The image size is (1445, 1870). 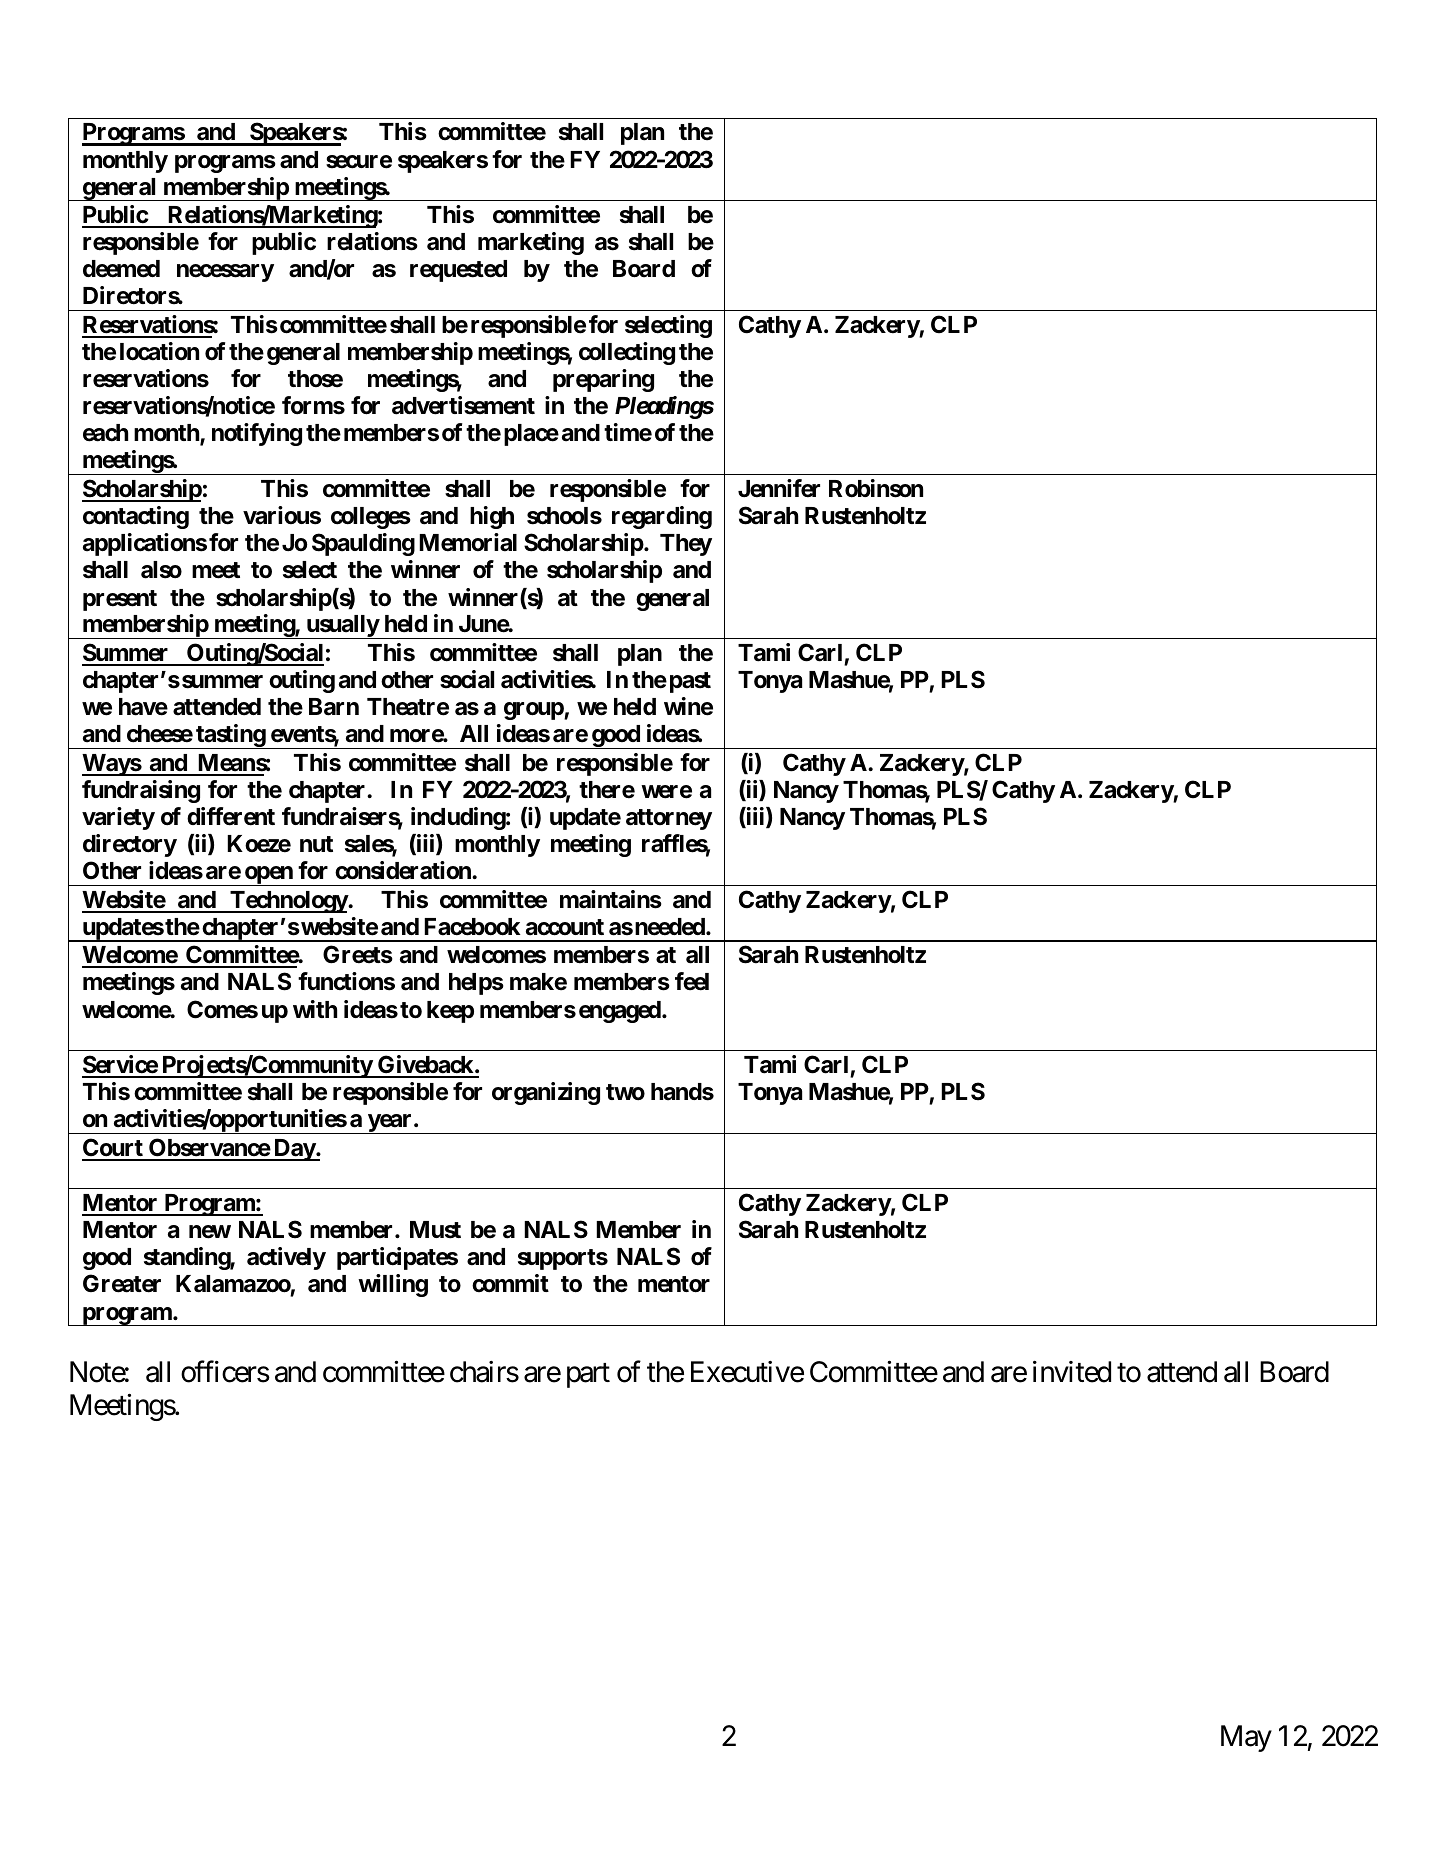 What do you see at coordinates (692, 981) in the document?
I see `feel` at bounding box center [692, 981].
